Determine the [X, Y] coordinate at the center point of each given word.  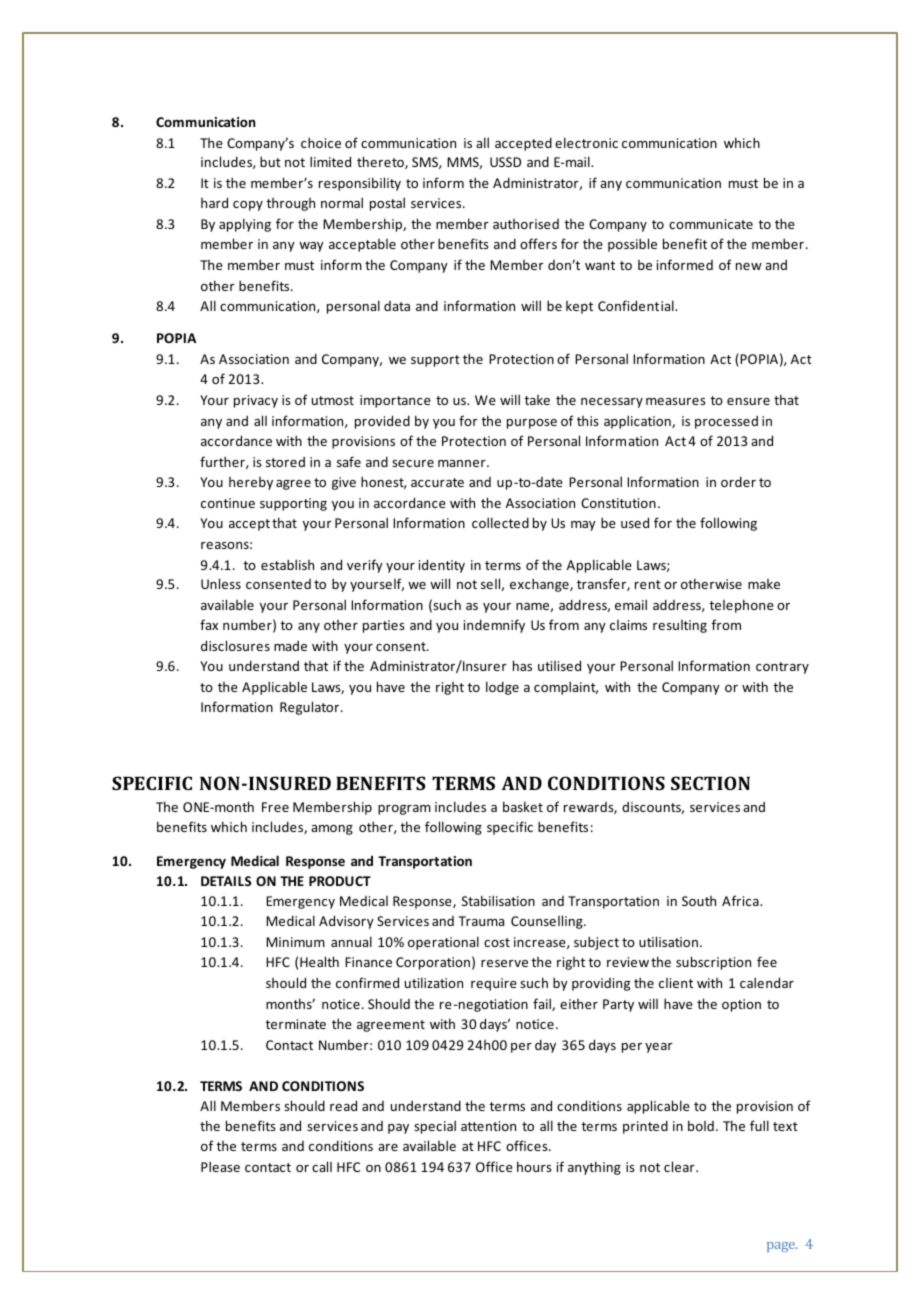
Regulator [311, 708]
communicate [711, 224]
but [270, 161]
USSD [505, 162]
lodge [502, 688]
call [322, 1166]
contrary [782, 668]
